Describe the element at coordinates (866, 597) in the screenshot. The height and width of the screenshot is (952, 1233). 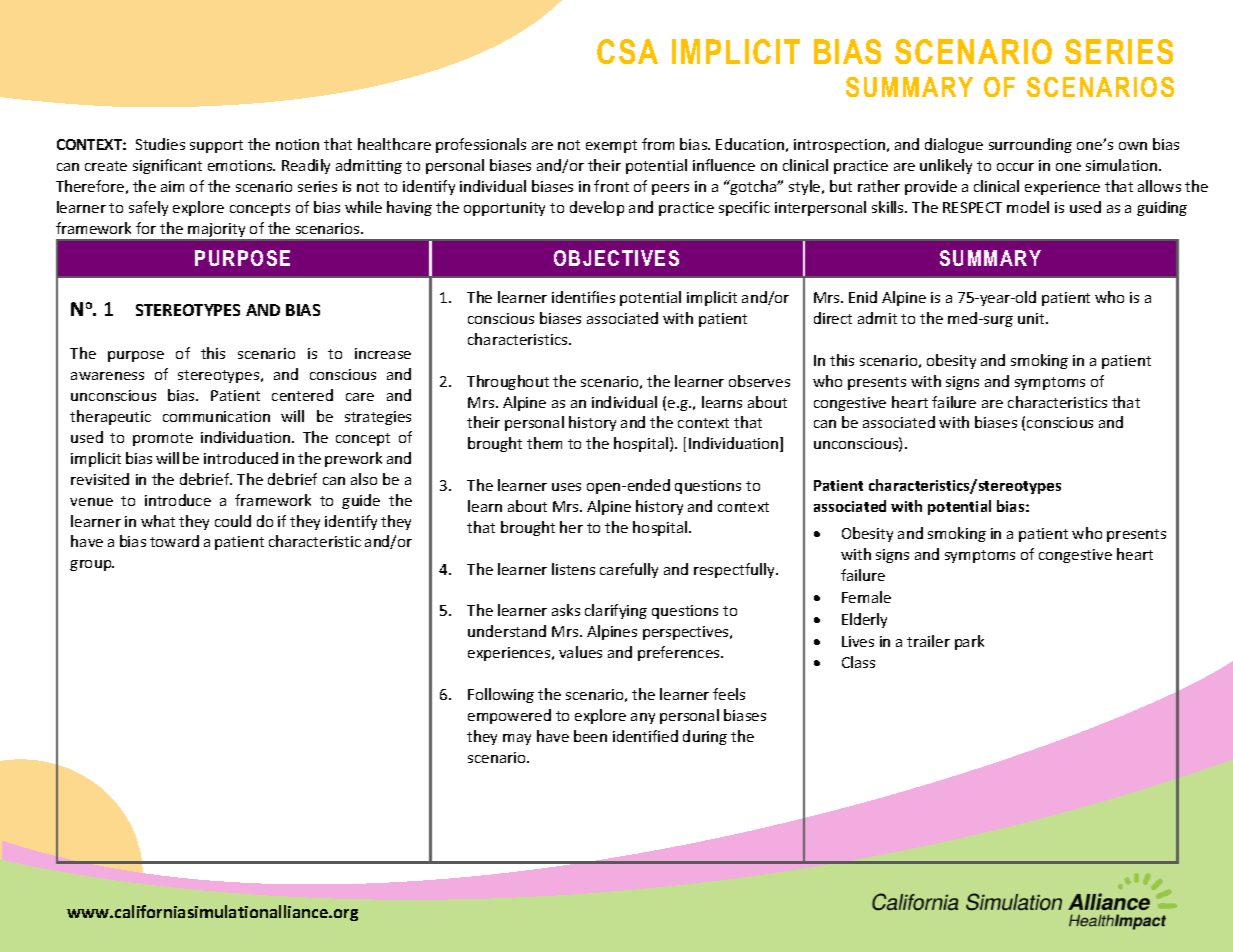
I see `Female` at that location.
